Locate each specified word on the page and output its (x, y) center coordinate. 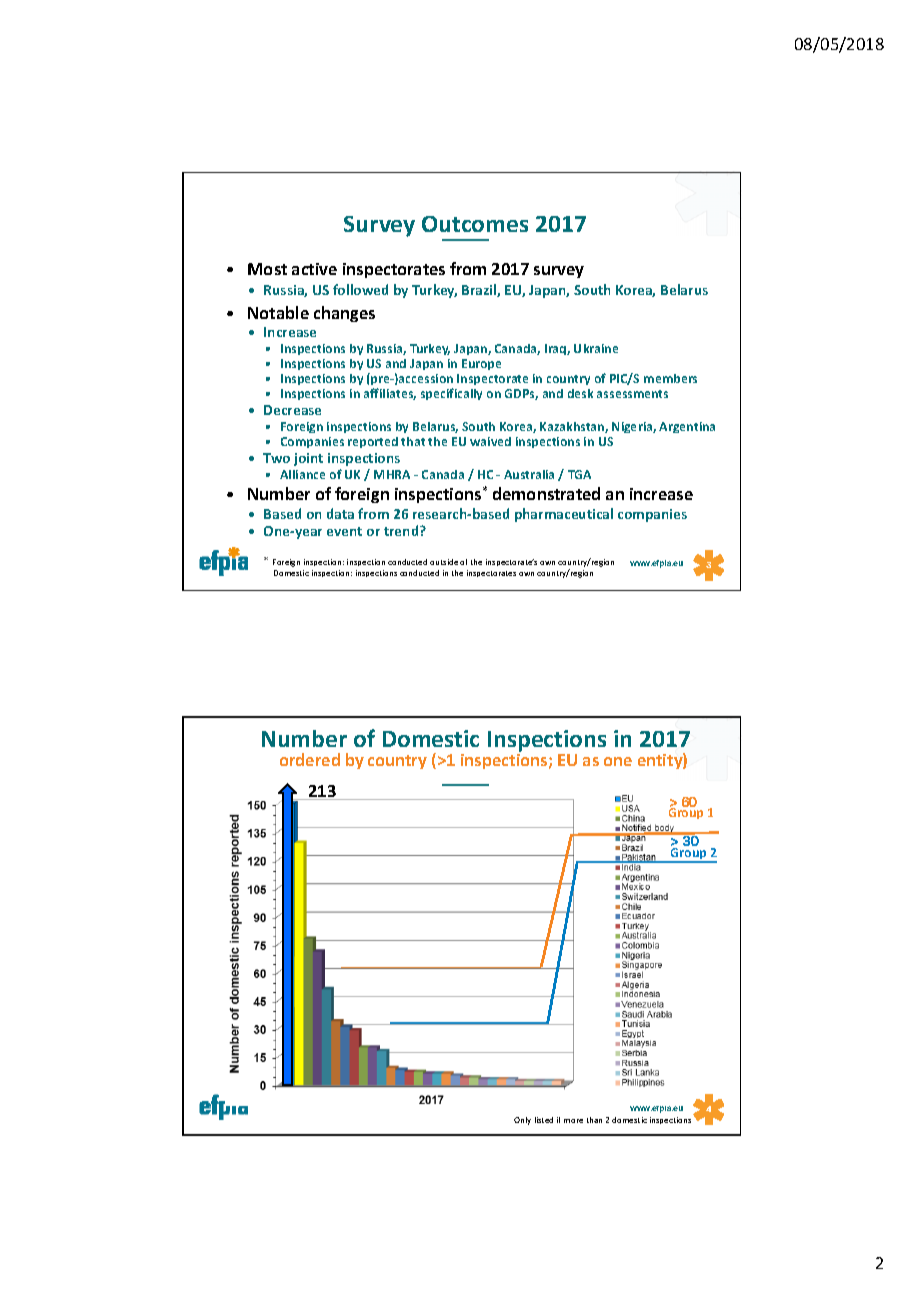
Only (522, 1121)
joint (308, 459)
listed (544, 1120)
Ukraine (596, 348)
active (314, 269)
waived (490, 441)
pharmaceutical (564, 515)
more (573, 1121)
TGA (579, 474)
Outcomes (475, 224)
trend (402, 530)
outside (444, 562)
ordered (310, 759)
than (594, 1120)
